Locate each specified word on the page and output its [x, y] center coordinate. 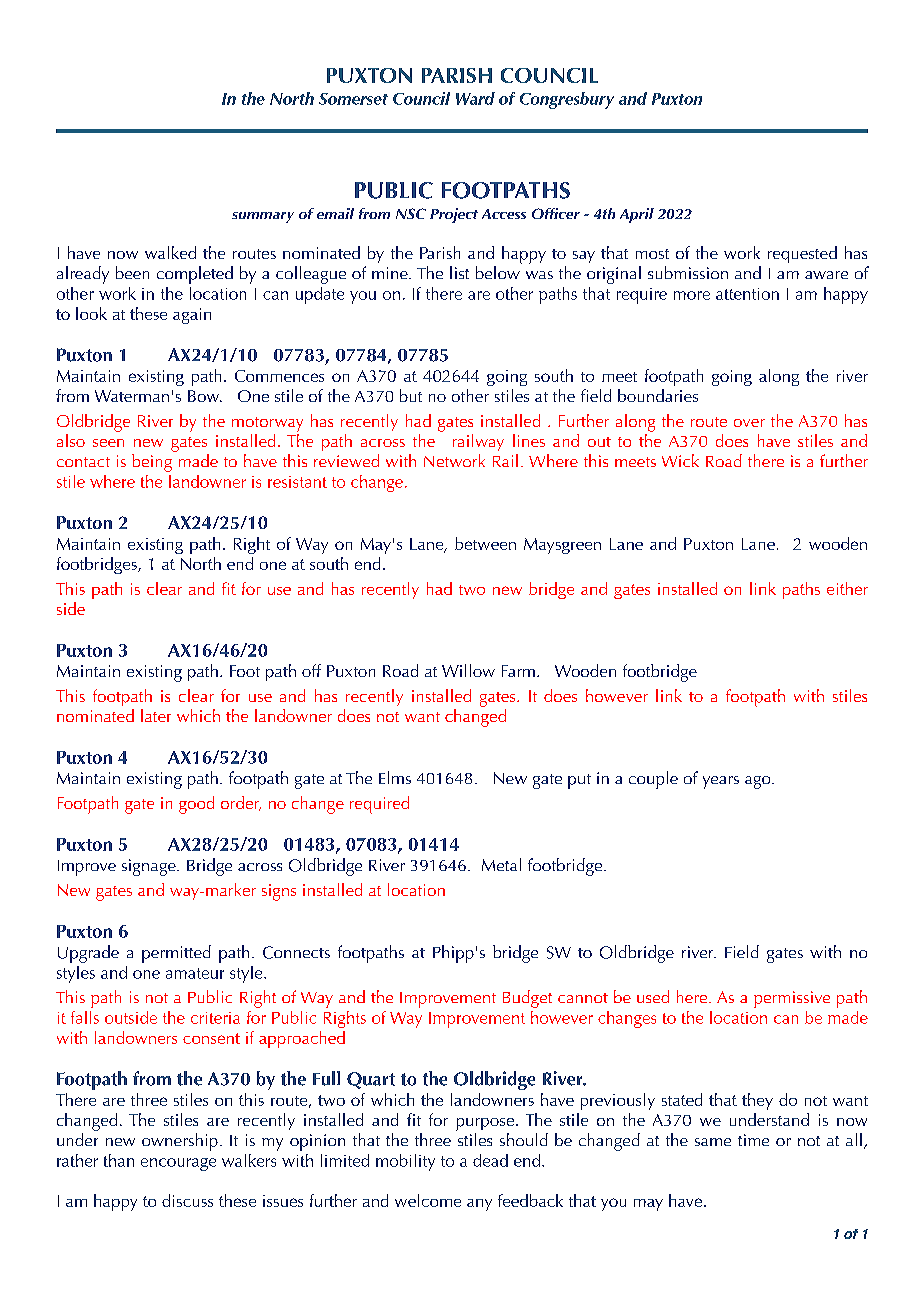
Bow [205, 396]
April [637, 215]
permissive [792, 999]
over [749, 423]
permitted [176, 954]
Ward [475, 98]
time [753, 1140]
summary [263, 217]
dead [490, 1160]
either [847, 588]
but [411, 395]
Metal [501, 864]
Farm [518, 671]
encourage [178, 1164]
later [156, 715]
